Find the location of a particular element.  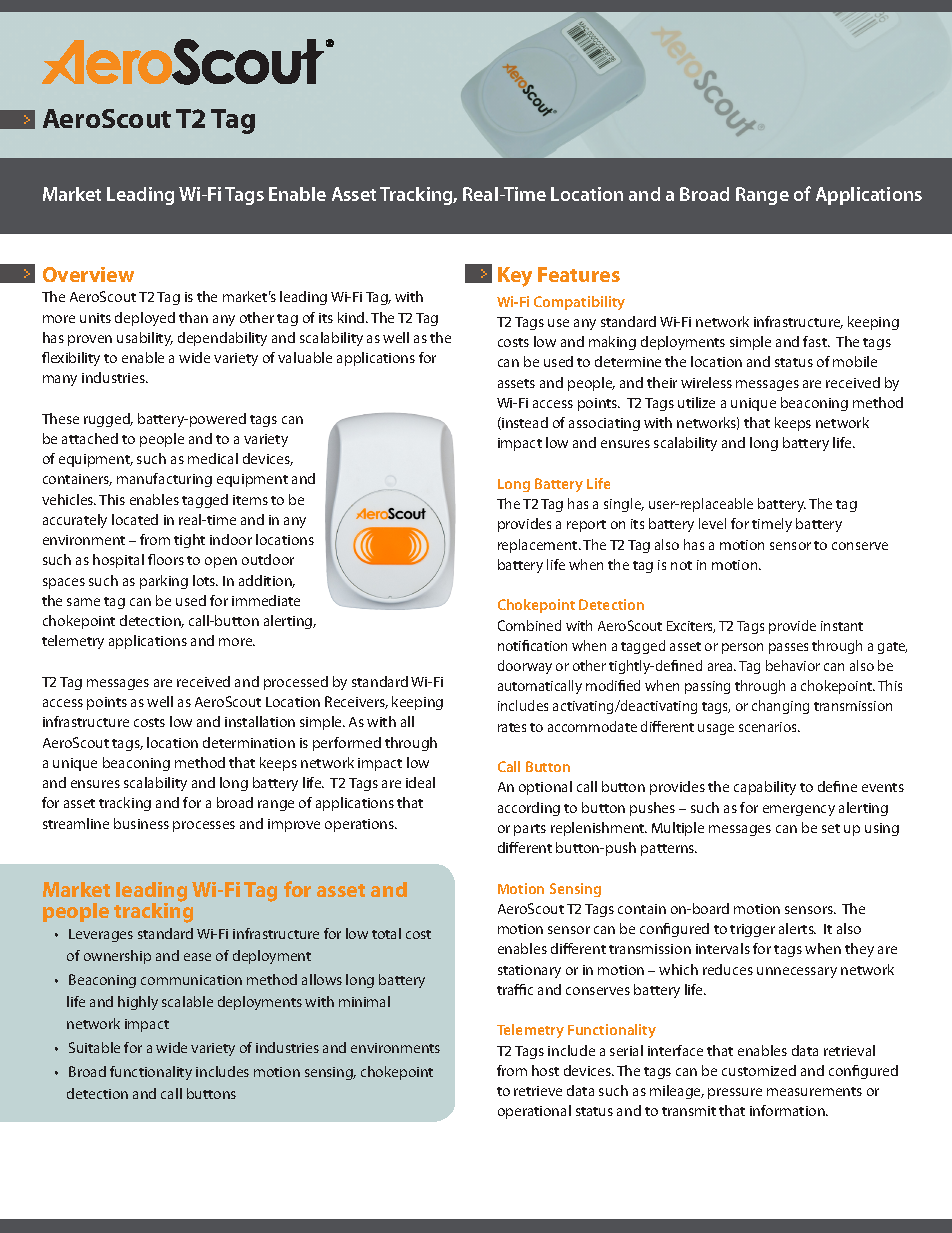

doorway is located at coordinates (525, 667).
